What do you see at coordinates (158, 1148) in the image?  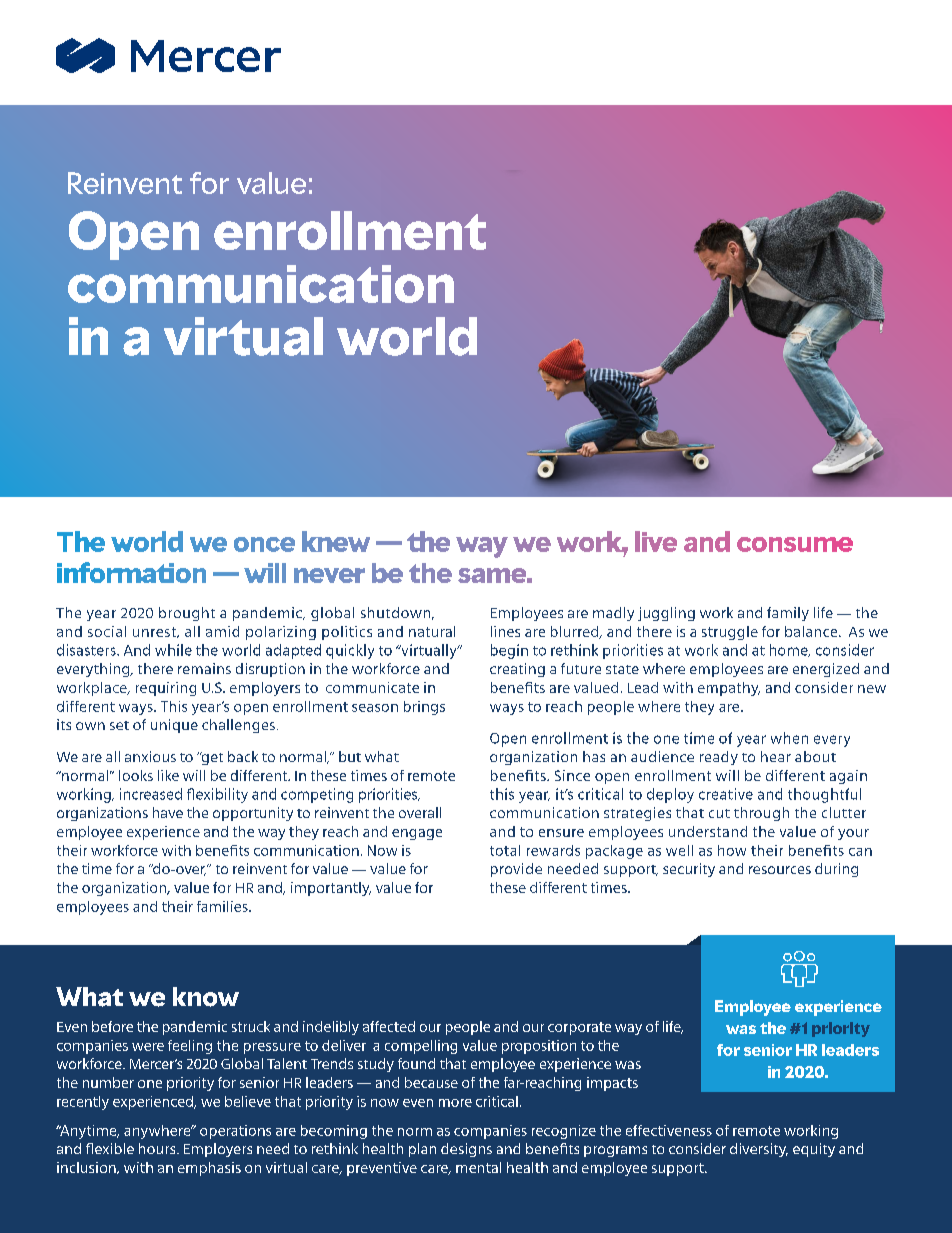 I see `hours` at bounding box center [158, 1148].
